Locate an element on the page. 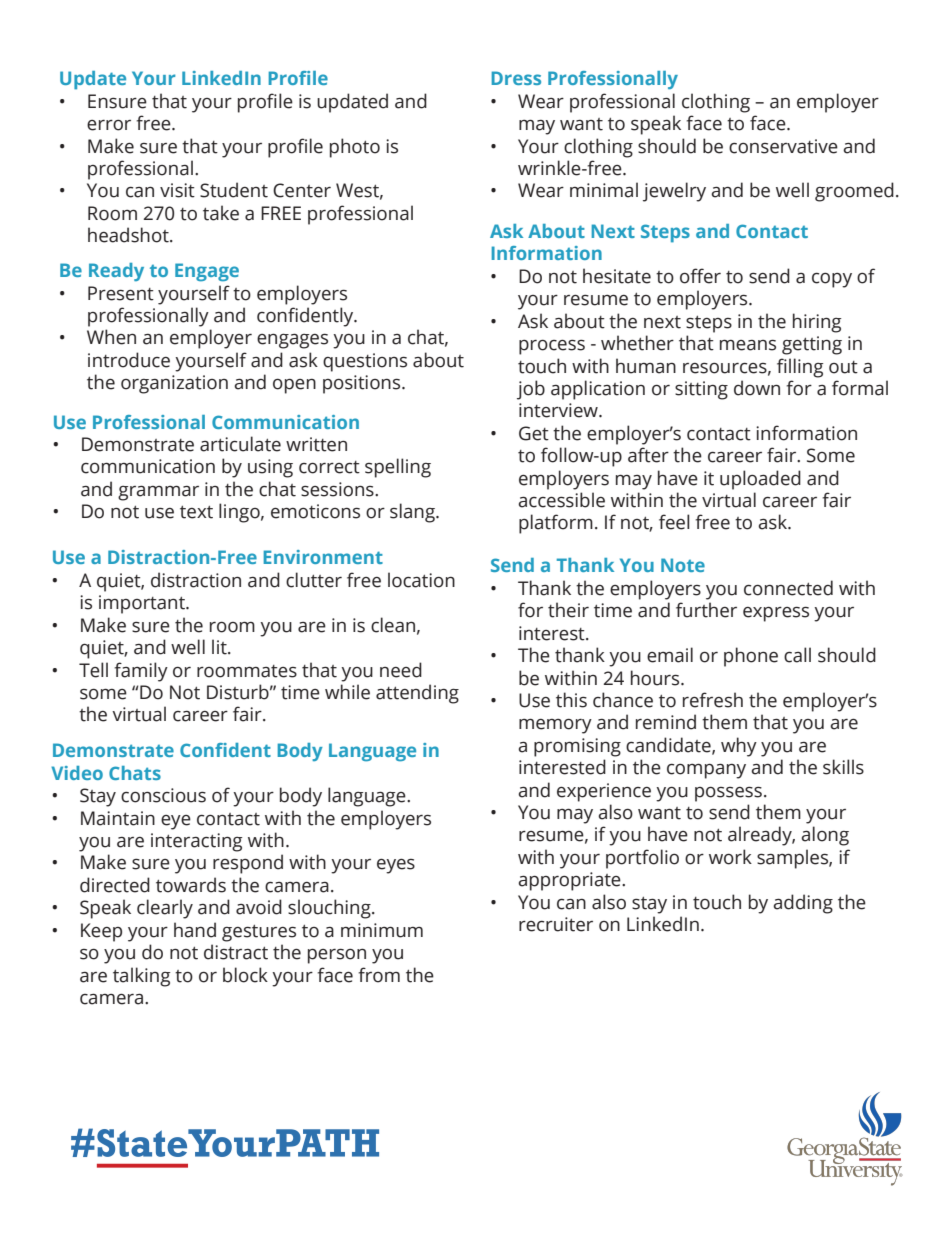 The height and width of the document is (1233, 952). hand is located at coordinates (195, 930).
